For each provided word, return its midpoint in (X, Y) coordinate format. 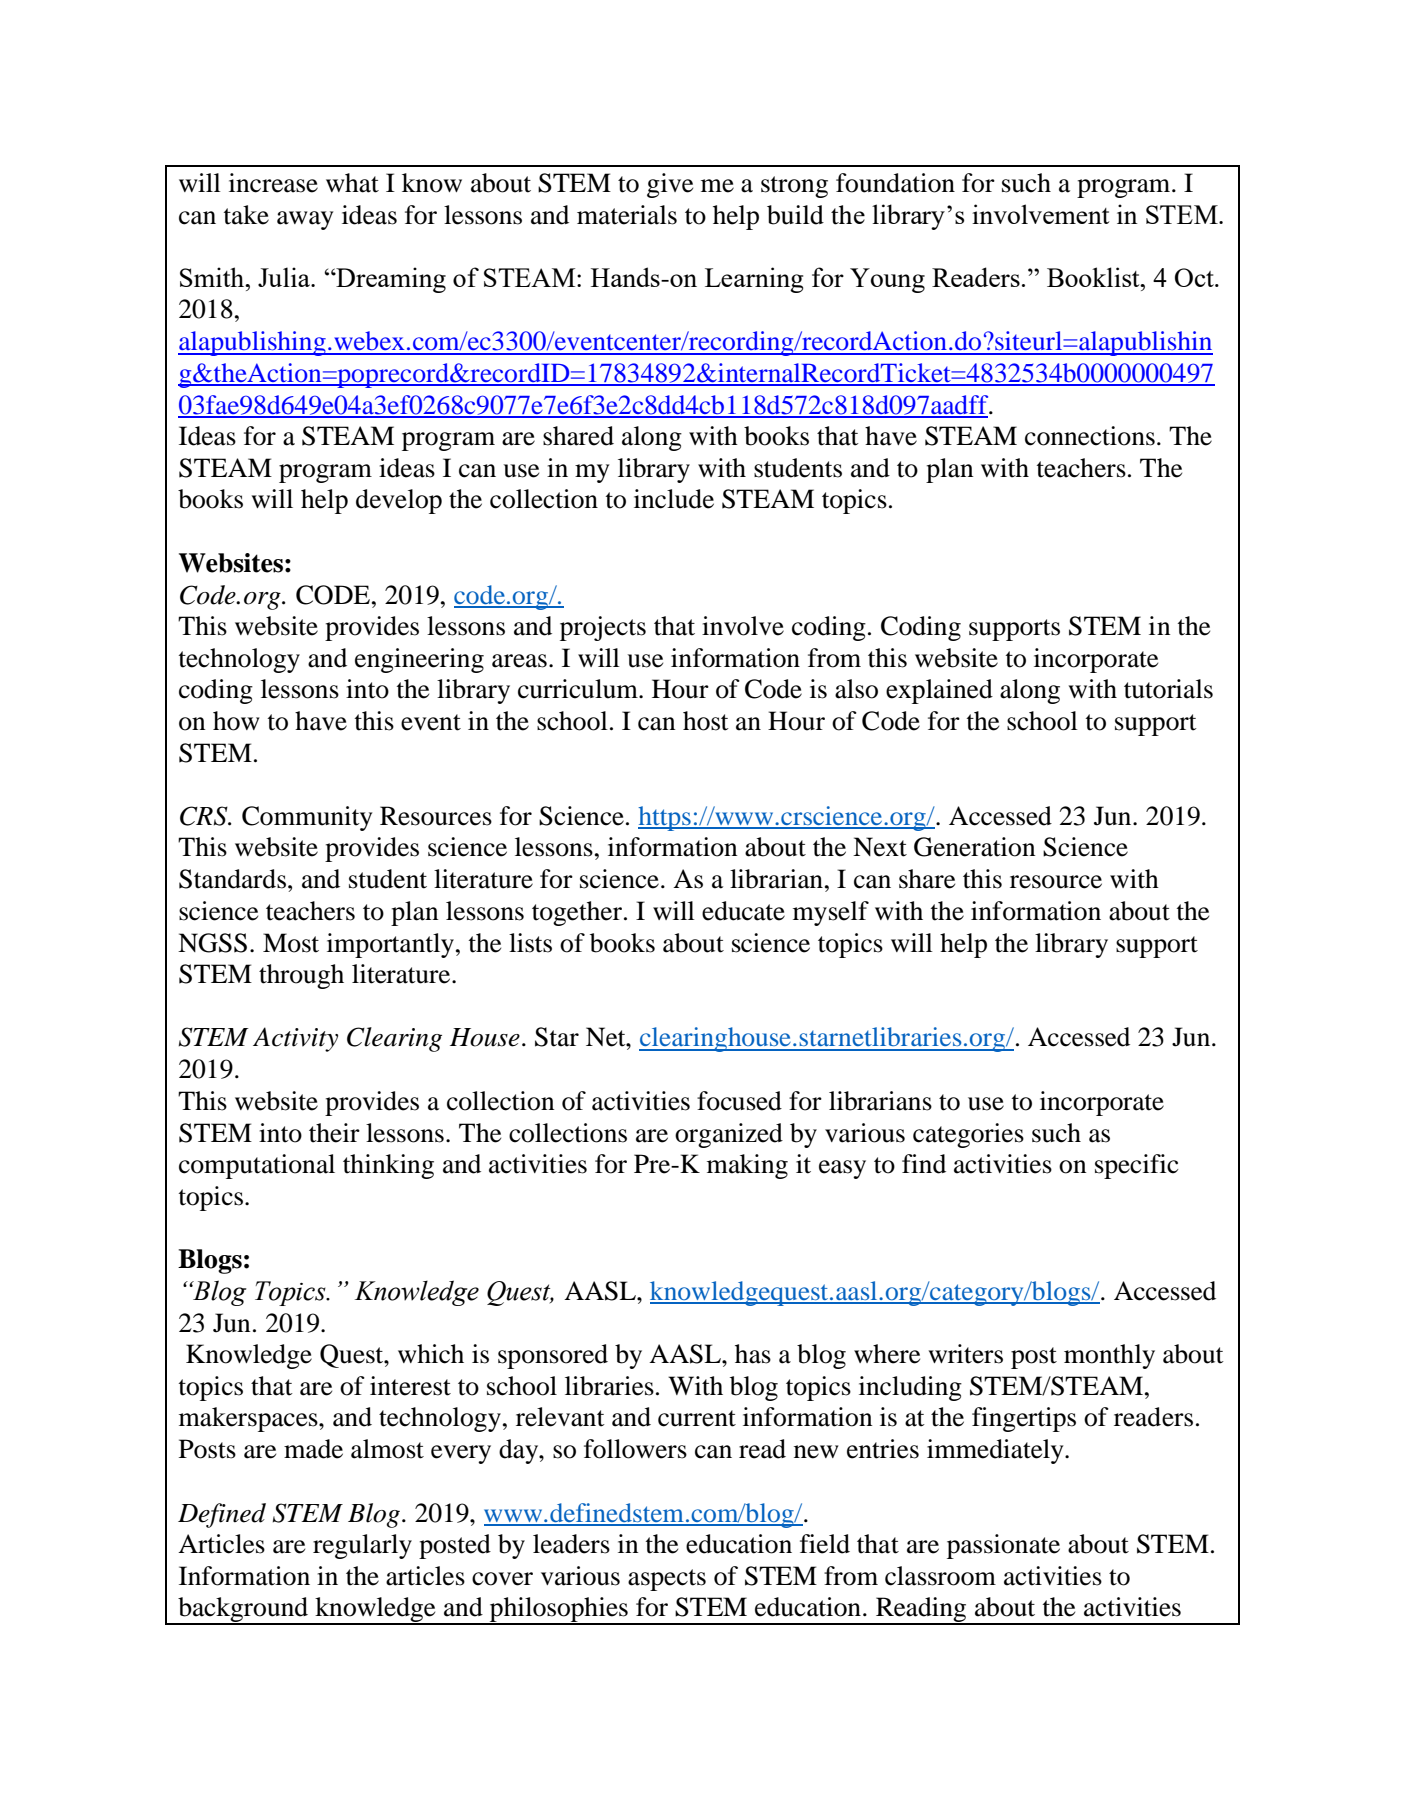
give (670, 185)
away (305, 220)
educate (743, 911)
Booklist (1094, 277)
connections (1090, 436)
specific (1136, 1166)
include (674, 499)
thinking (388, 1166)
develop (399, 501)
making (747, 1166)
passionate (1003, 1546)
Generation (975, 847)
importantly (390, 945)
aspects (667, 1580)
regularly (362, 1546)
